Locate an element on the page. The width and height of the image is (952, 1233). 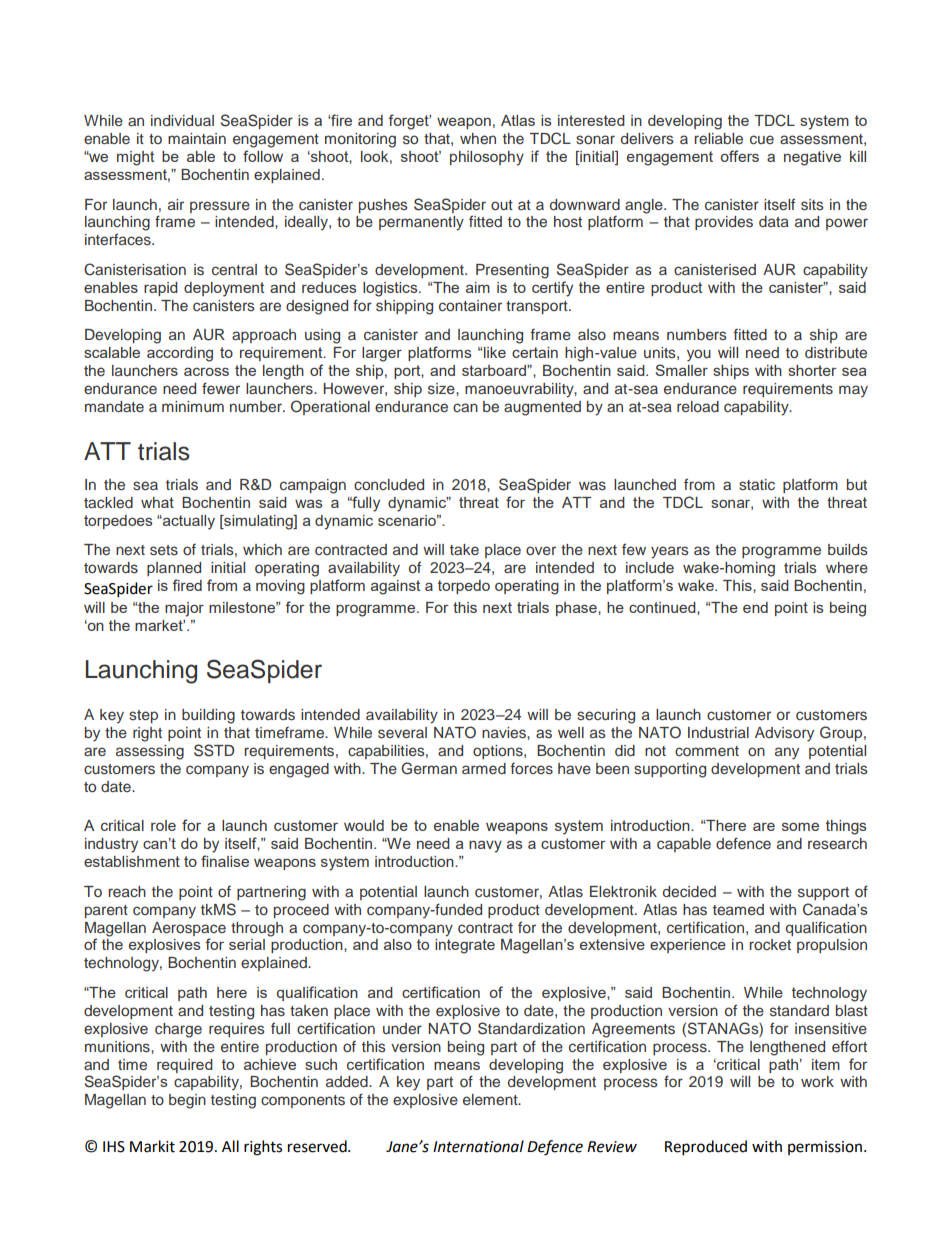
cue is located at coordinates (762, 139).
